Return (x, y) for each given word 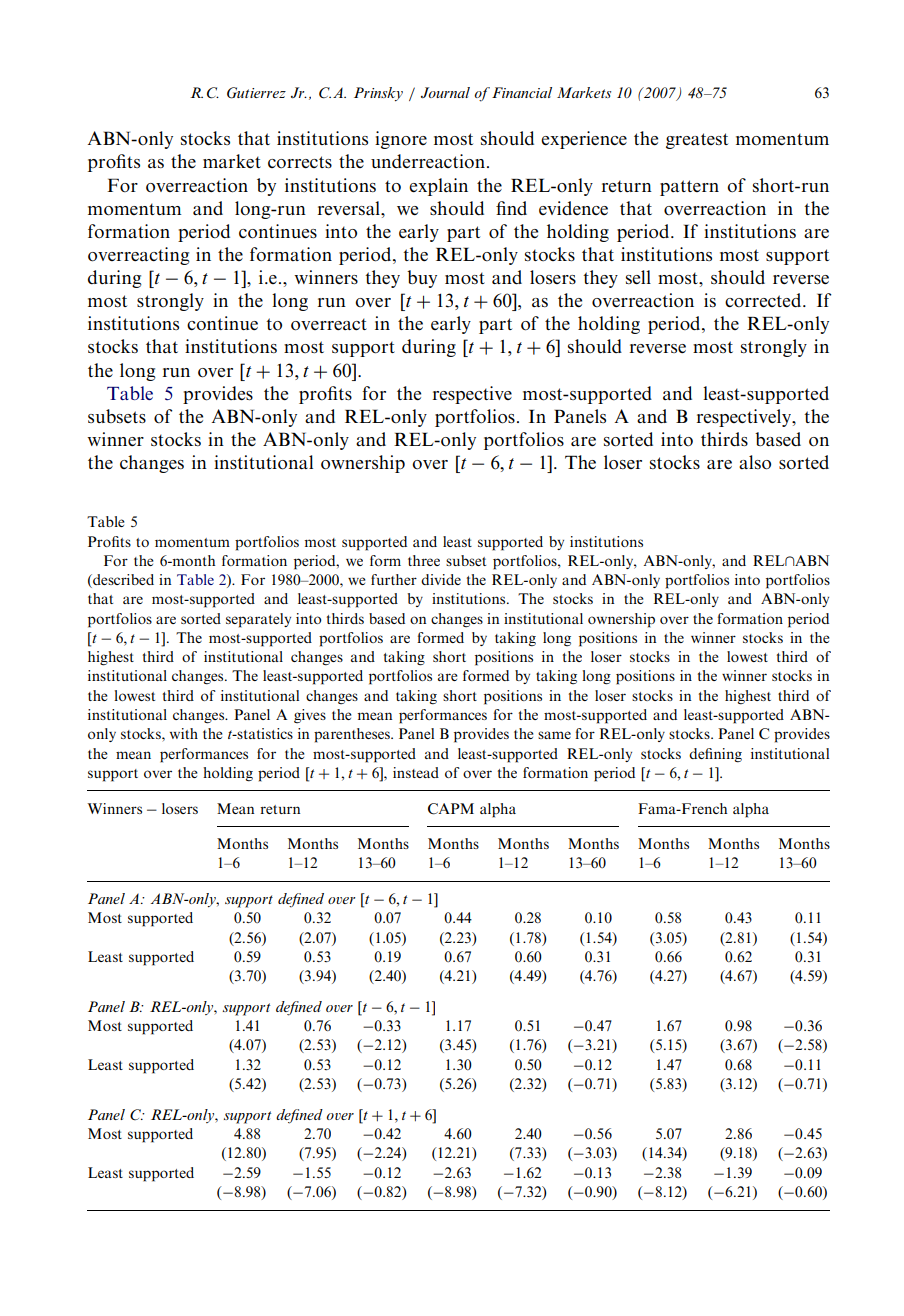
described (122, 581)
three (424, 560)
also (755, 462)
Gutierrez (256, 93)
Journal (445, 92)
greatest (697, 141)
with (184, 733)
